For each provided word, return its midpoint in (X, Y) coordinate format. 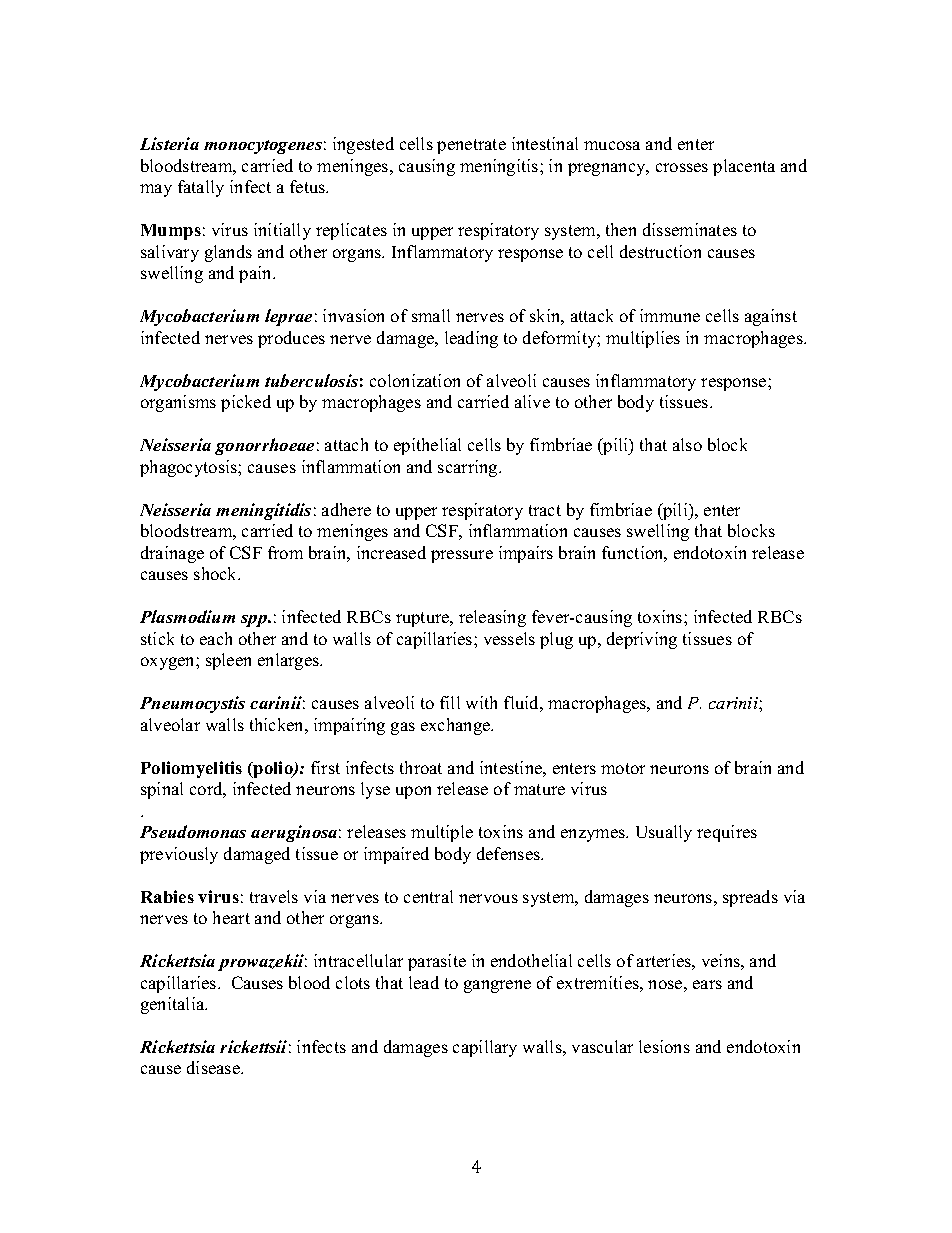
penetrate (471, 146)
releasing (492, 618)
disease (214, 1067)
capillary (485, 1048)
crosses (682, 167)
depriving (642, 640)
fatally (201, 188)
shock (217, 573)
